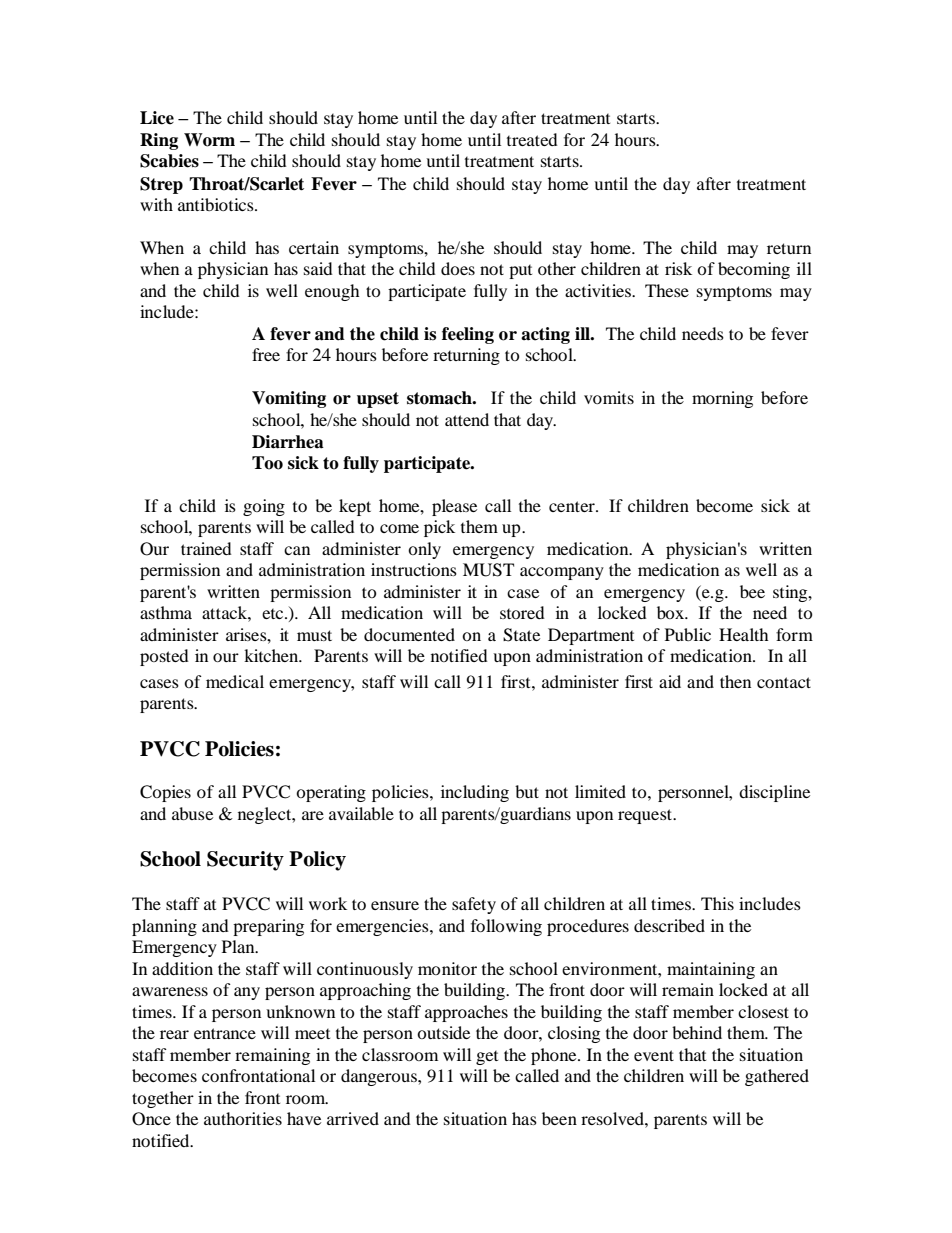 The image size is (952, 1233). Describe the element at coordinates (722, 399) in the image. I see `morning` at that location.
